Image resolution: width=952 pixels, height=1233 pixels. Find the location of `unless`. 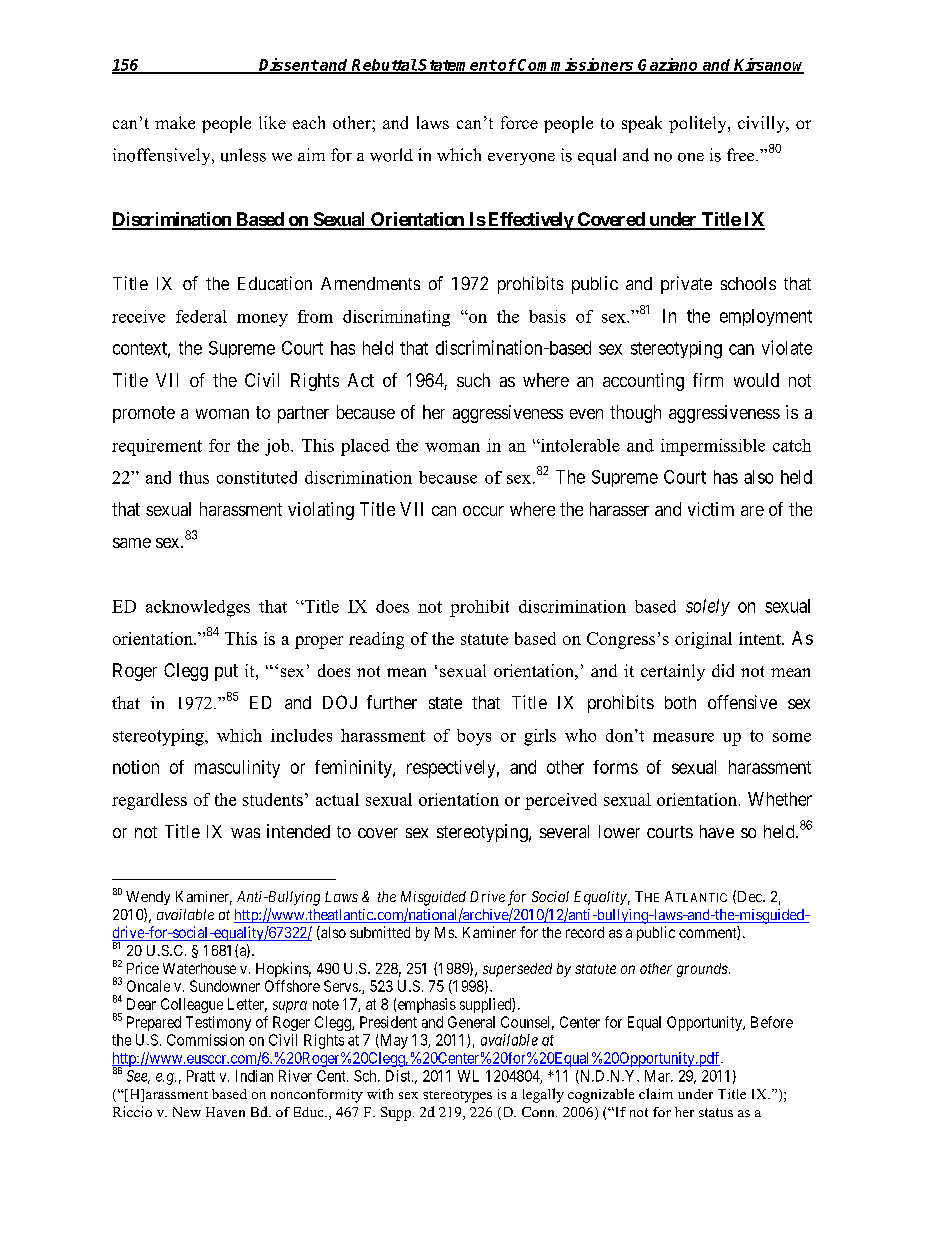

unless is located at coordinates (243, 155).
